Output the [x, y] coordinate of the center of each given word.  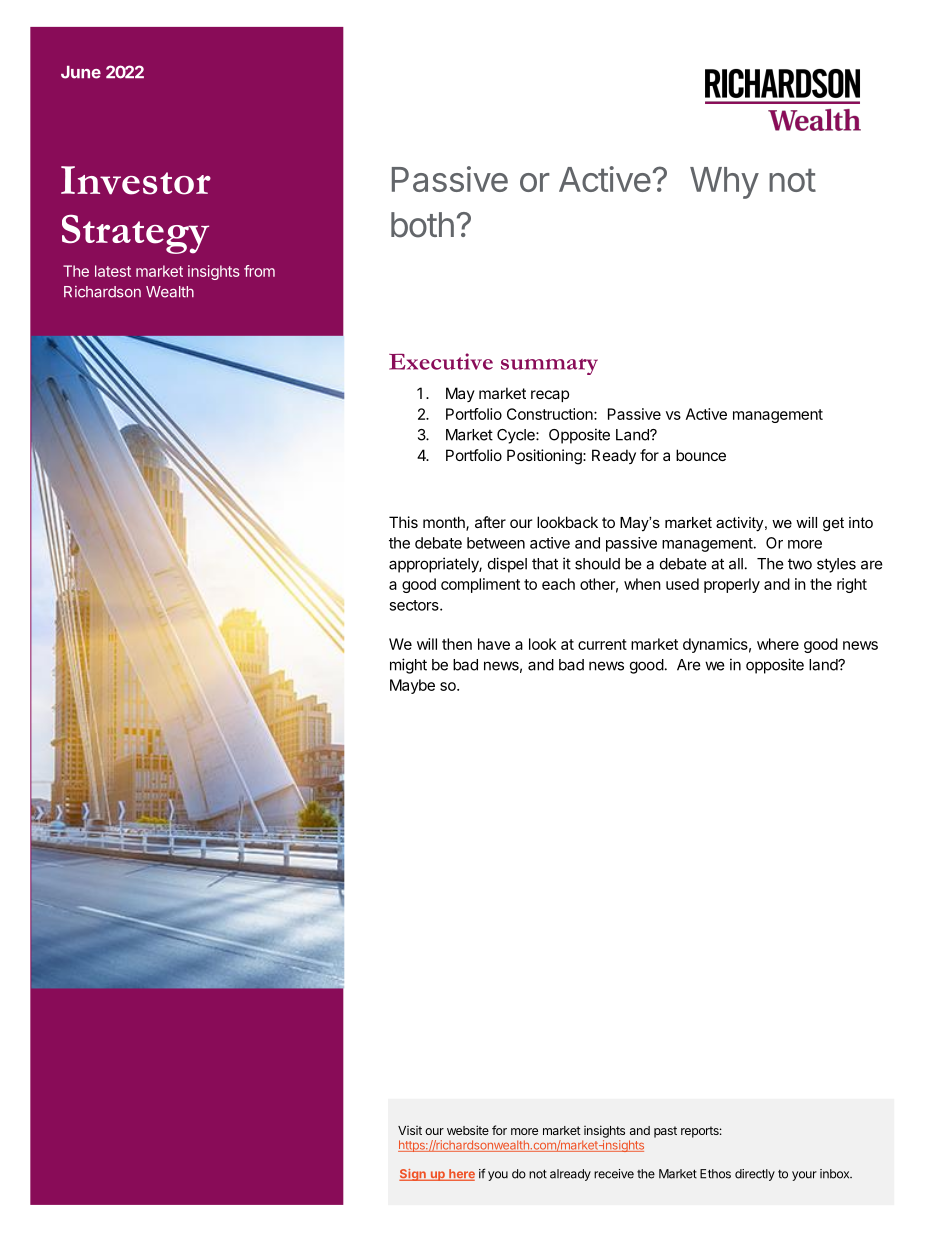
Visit [410, 1130]
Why [724, 183]
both [422, 225]
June [81, 72]
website [468, 1130]
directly [755, 1175]
